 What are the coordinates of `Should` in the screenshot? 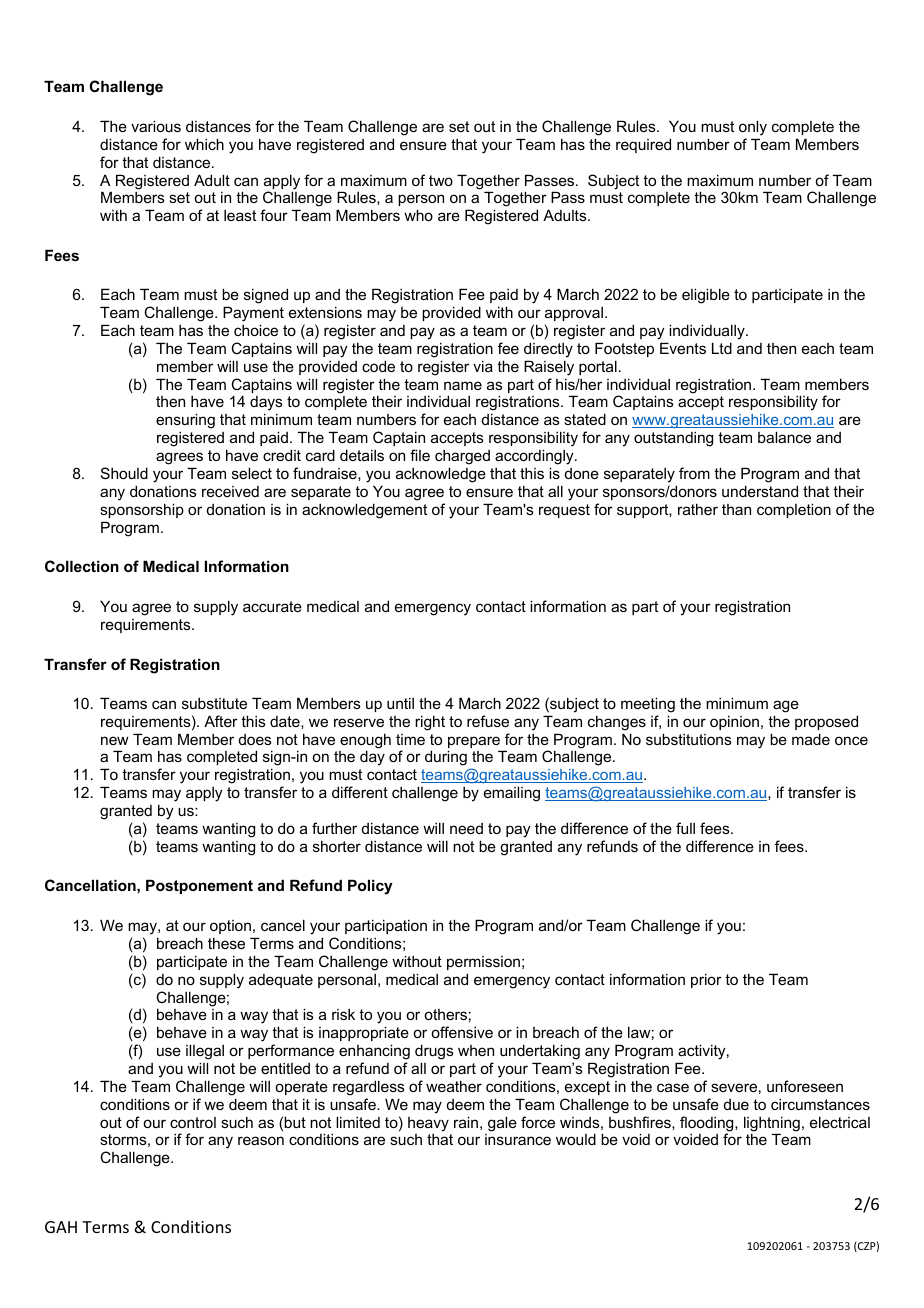 It's located at (124, 473).
